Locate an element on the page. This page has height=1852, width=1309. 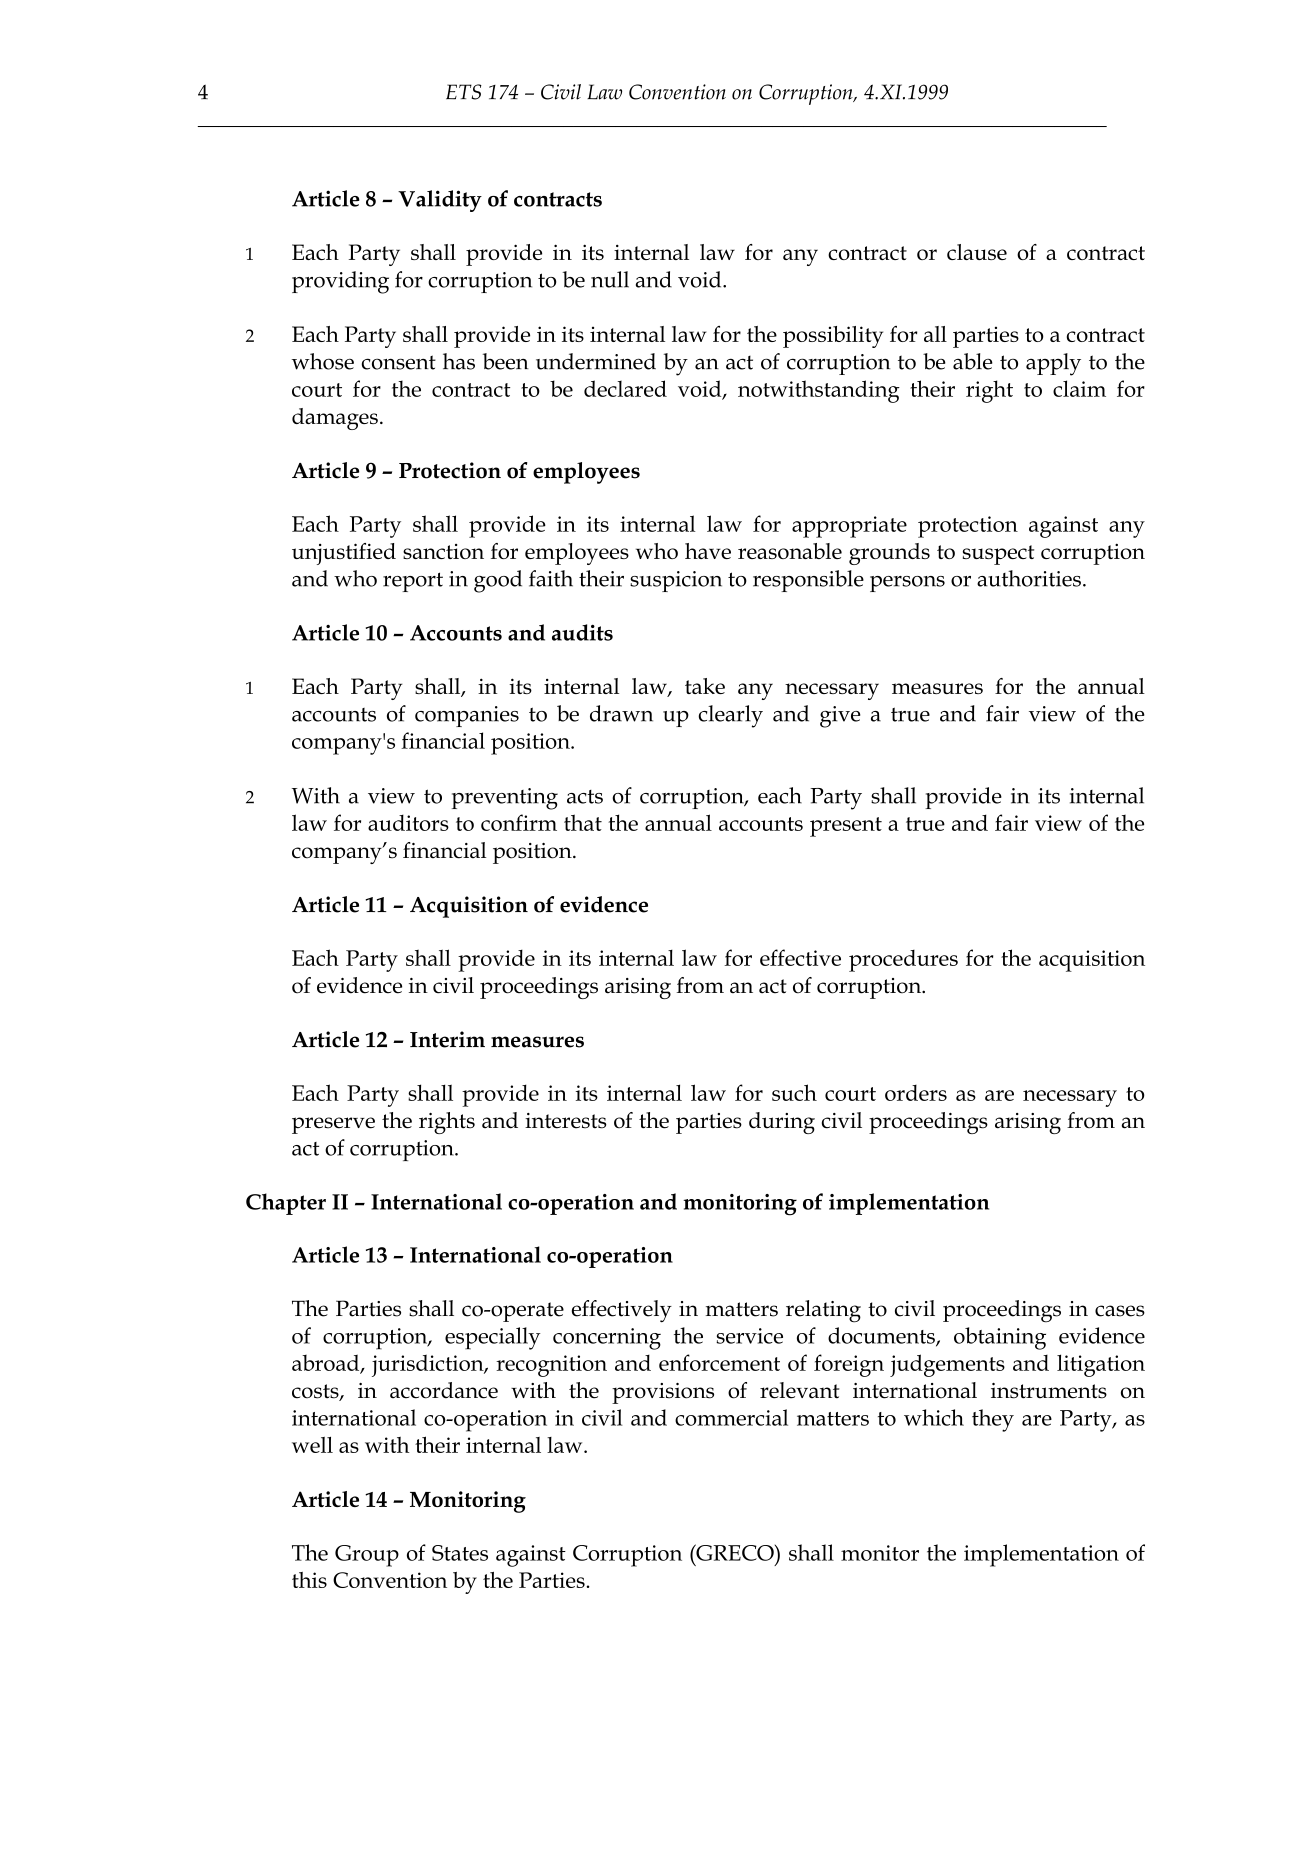
orders is located at coordinates (916, 1093).
